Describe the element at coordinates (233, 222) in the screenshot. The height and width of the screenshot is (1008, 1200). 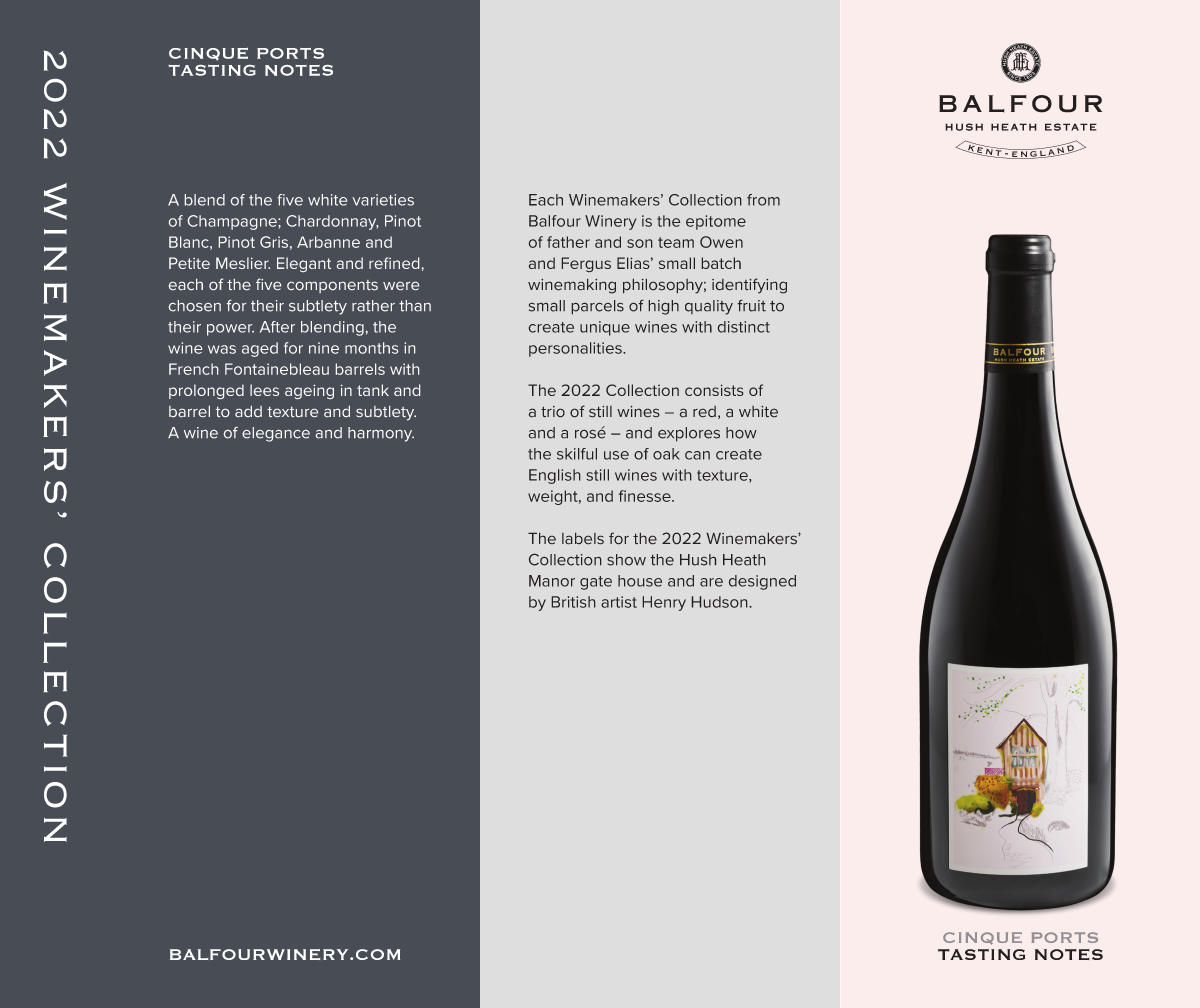
I see `Champagne` at that location.
